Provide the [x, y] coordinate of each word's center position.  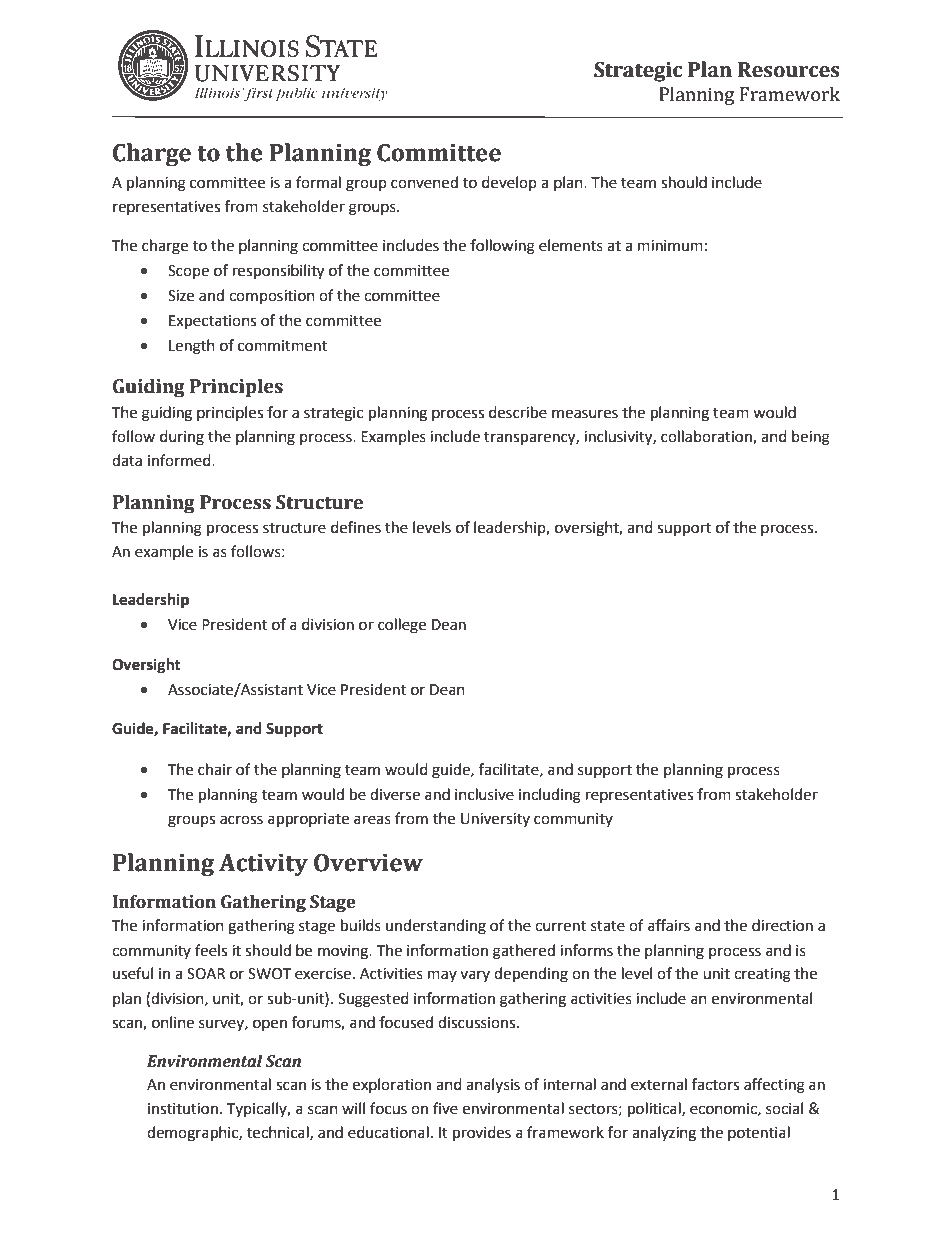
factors [715, 1084]
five [445, 1108]
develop [509, 183]
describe [518, 412]
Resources [789, 70]
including [550, 796]
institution [183, 1109]
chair [215, 769]
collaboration [707, 437]
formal [318, 182]
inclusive [484, 794]
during [182, 438]
